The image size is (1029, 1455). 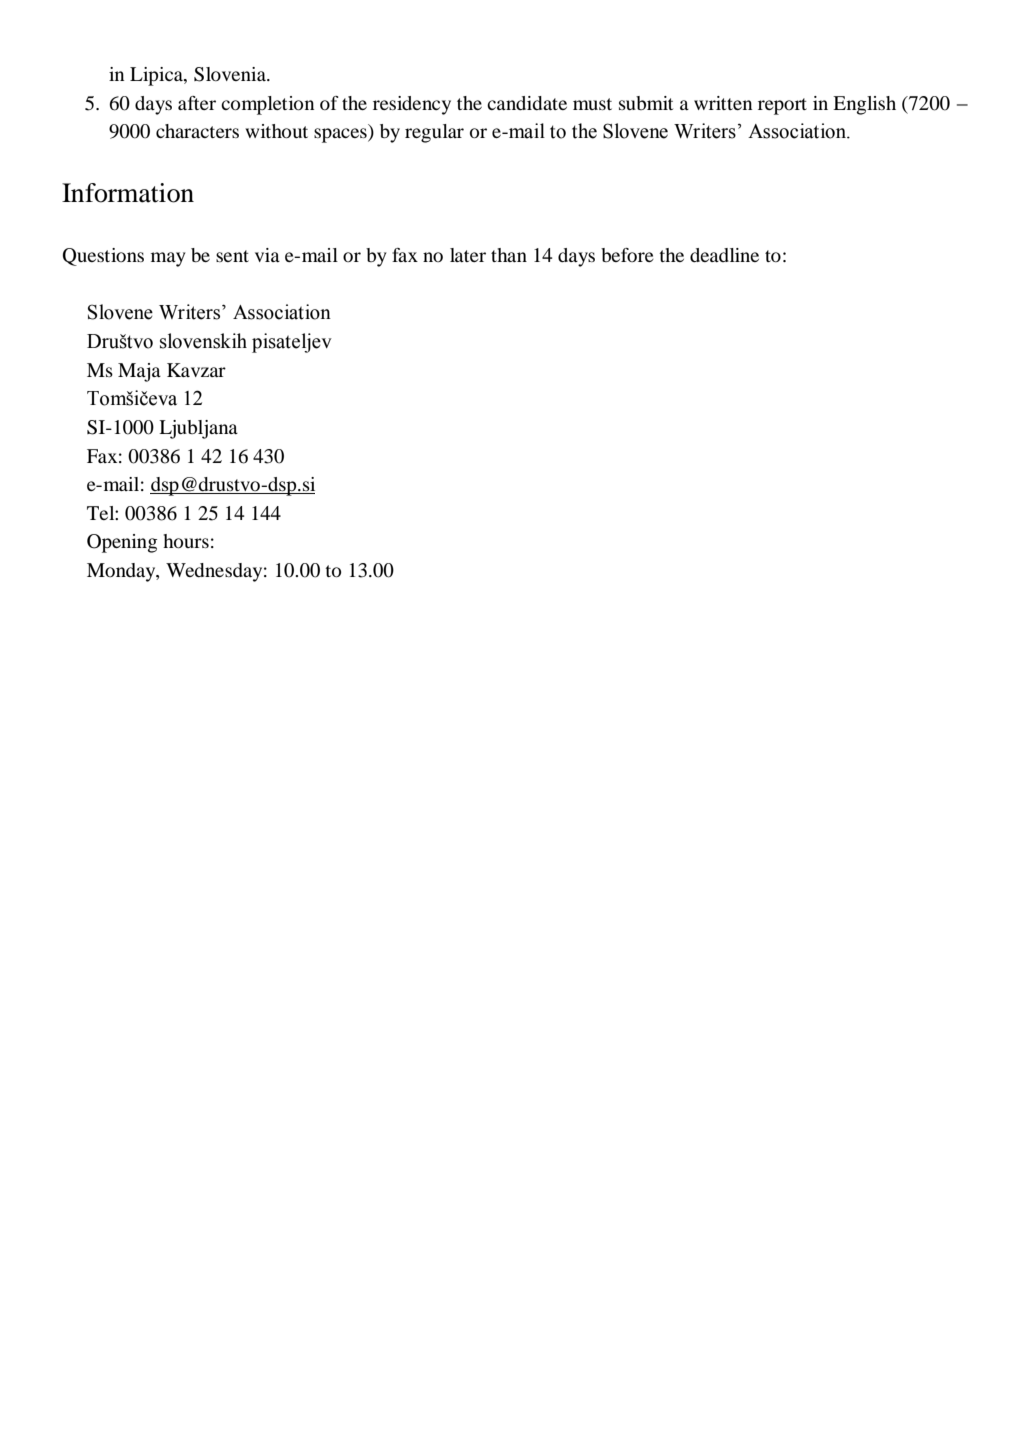 What do you see at coordinates (267, 255) in the document?
I see `via` at bounding box center [267, 255].
